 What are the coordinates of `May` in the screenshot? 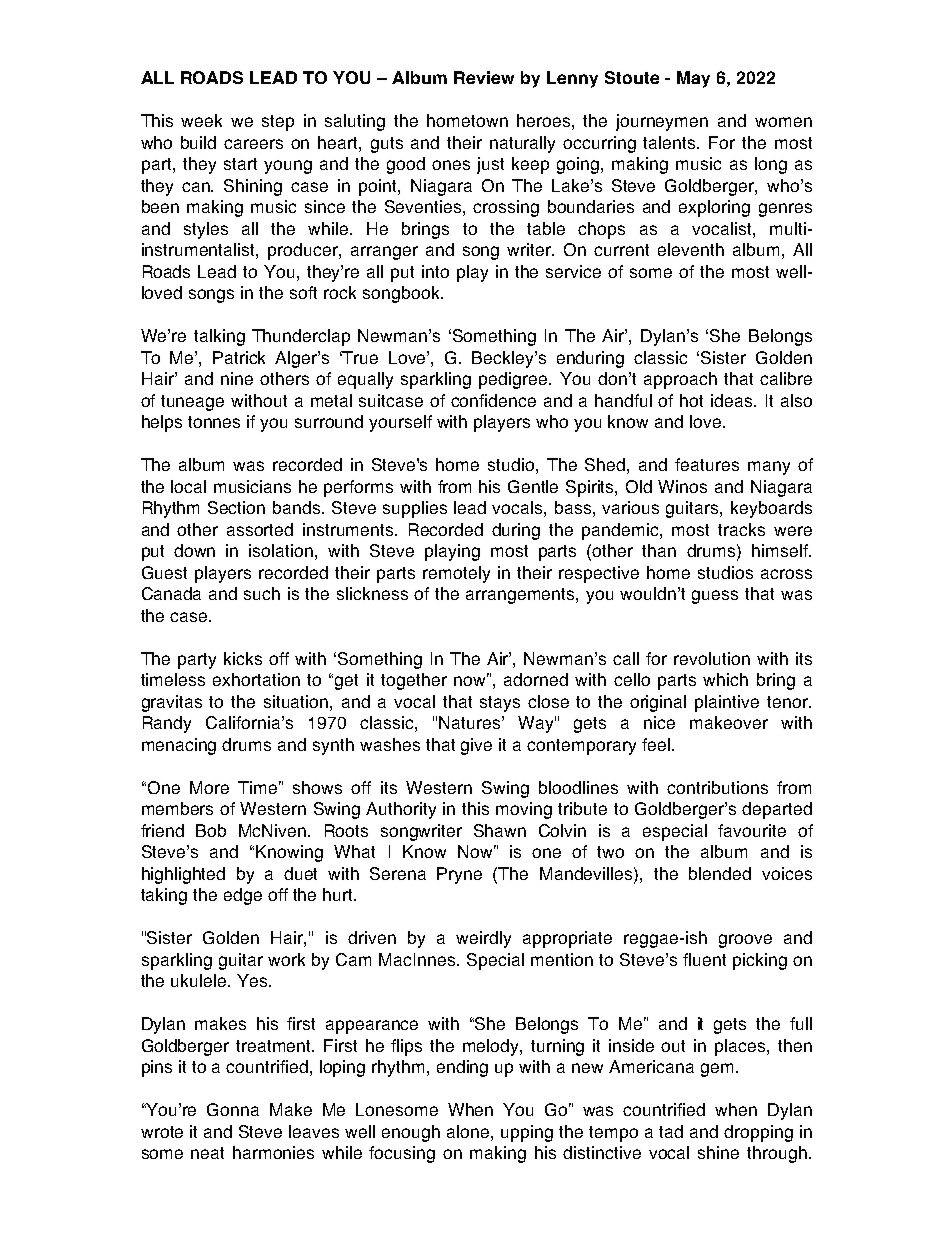 It's located at (693, 79).
